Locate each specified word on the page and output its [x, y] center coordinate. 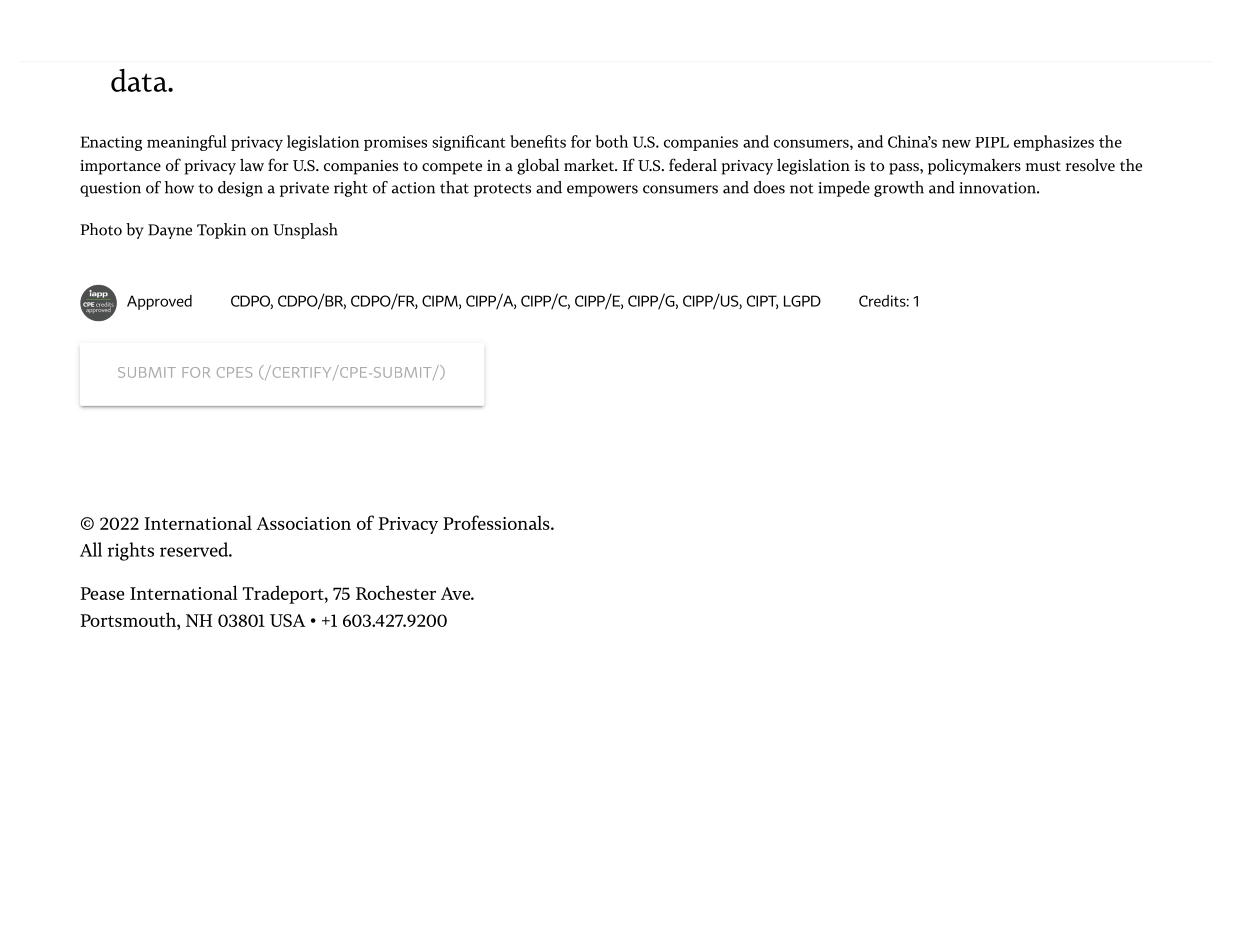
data [140, 80]
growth [899, 189]
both [612, 141]
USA [288, 620]
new [956, 143]
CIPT [762, 302]
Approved [159, 302]
